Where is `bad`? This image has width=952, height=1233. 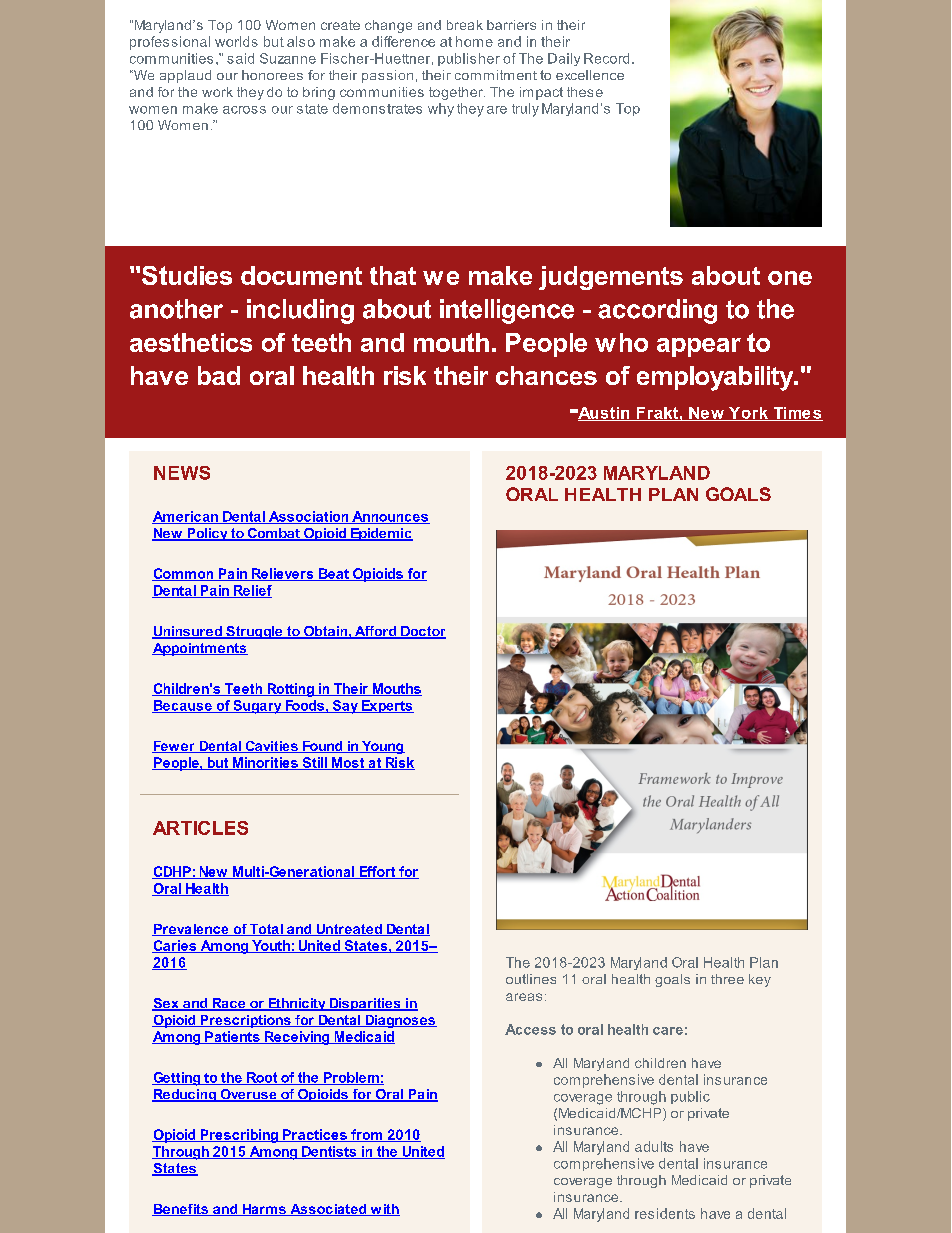
bad is located at coordinates (219, 375).
